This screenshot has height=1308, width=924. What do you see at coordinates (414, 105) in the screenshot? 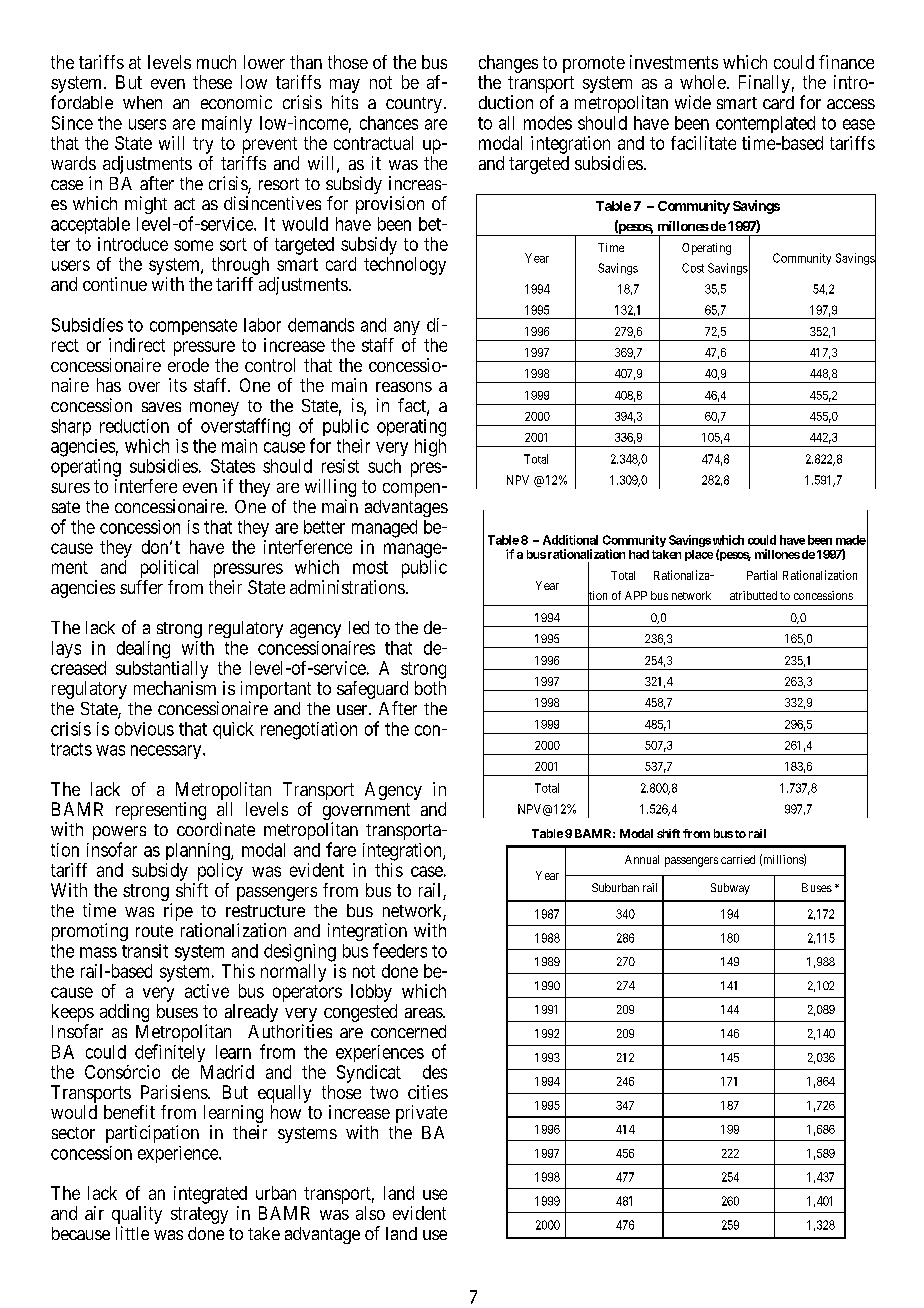
I see `country` at bounding box center [414, 105].
